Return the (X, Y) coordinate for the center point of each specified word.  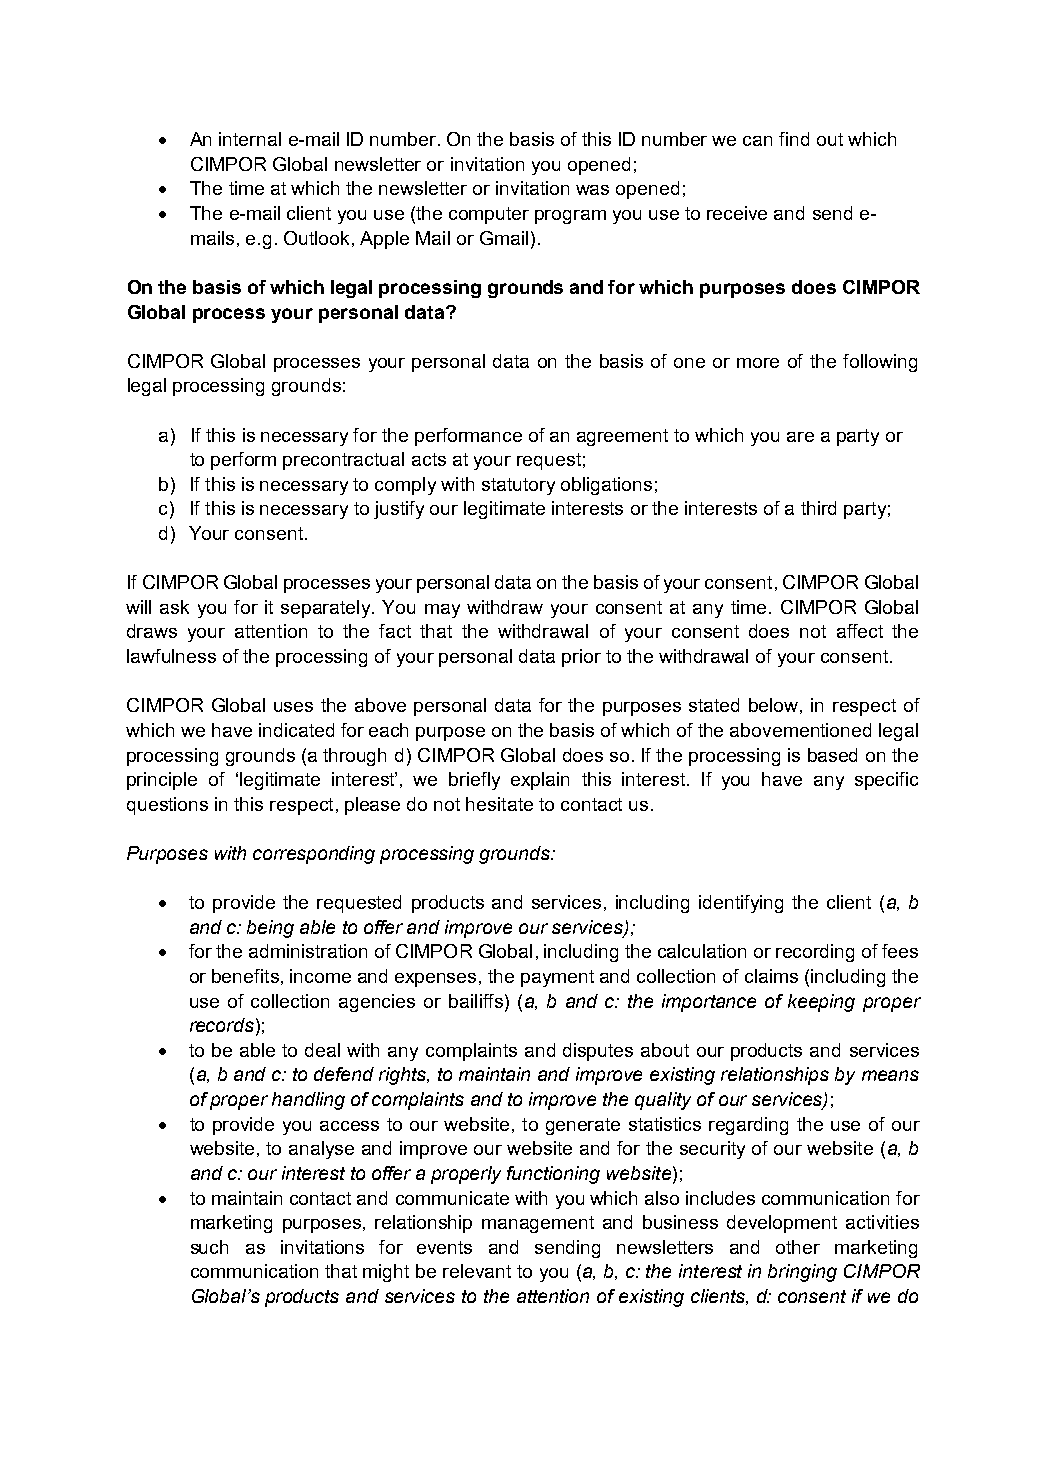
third (818, 508)
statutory (518, 486)
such (209, 1247)
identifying (741, 904)
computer (489, 215)
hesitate (499, 804)
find (794, 139)
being (270, 929)
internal (250, 139)
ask (174, 607)
